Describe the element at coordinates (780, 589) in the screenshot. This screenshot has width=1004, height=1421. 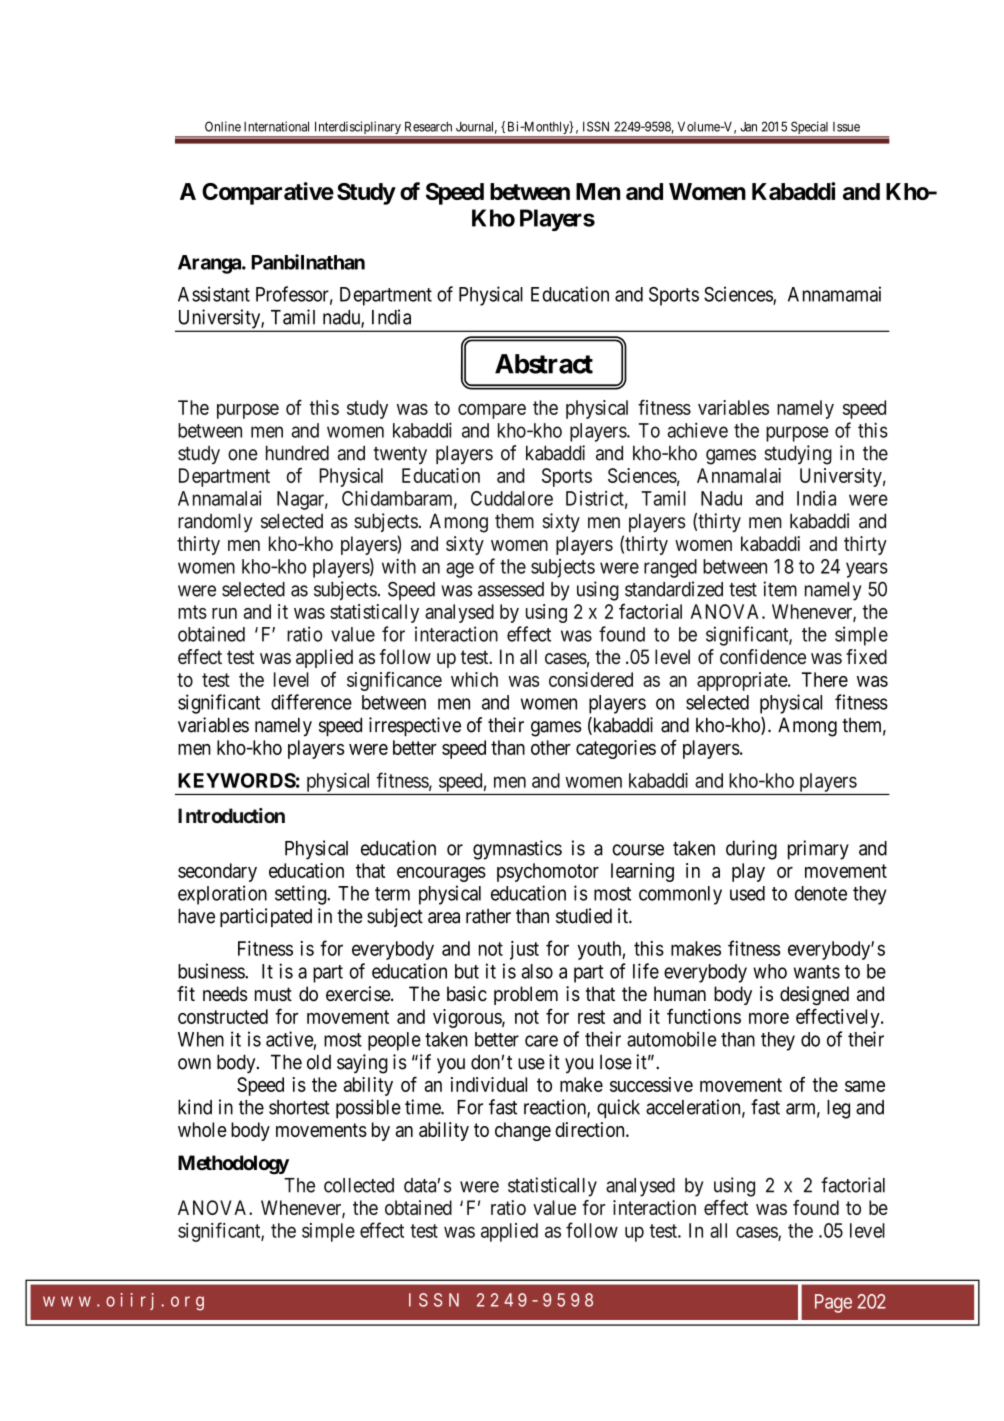
I see `item` at that location.
